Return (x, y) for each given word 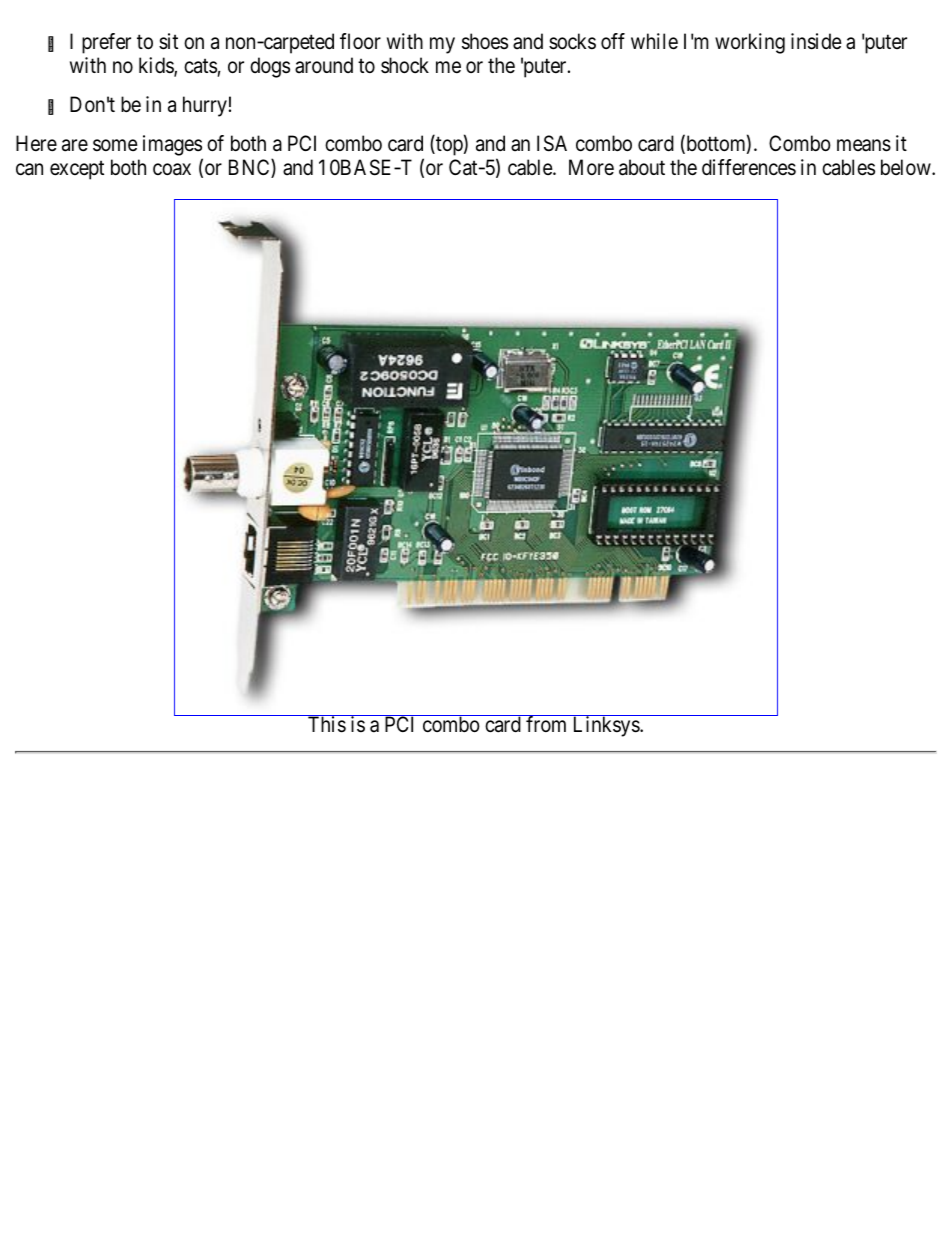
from (546, 724)
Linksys (607, 726)
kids (157, 66)
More (591, 167)
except (77, 170)
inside (816, 41)
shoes (485, 41)
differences (749, 167)
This (327, 724)
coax (172, 169)
